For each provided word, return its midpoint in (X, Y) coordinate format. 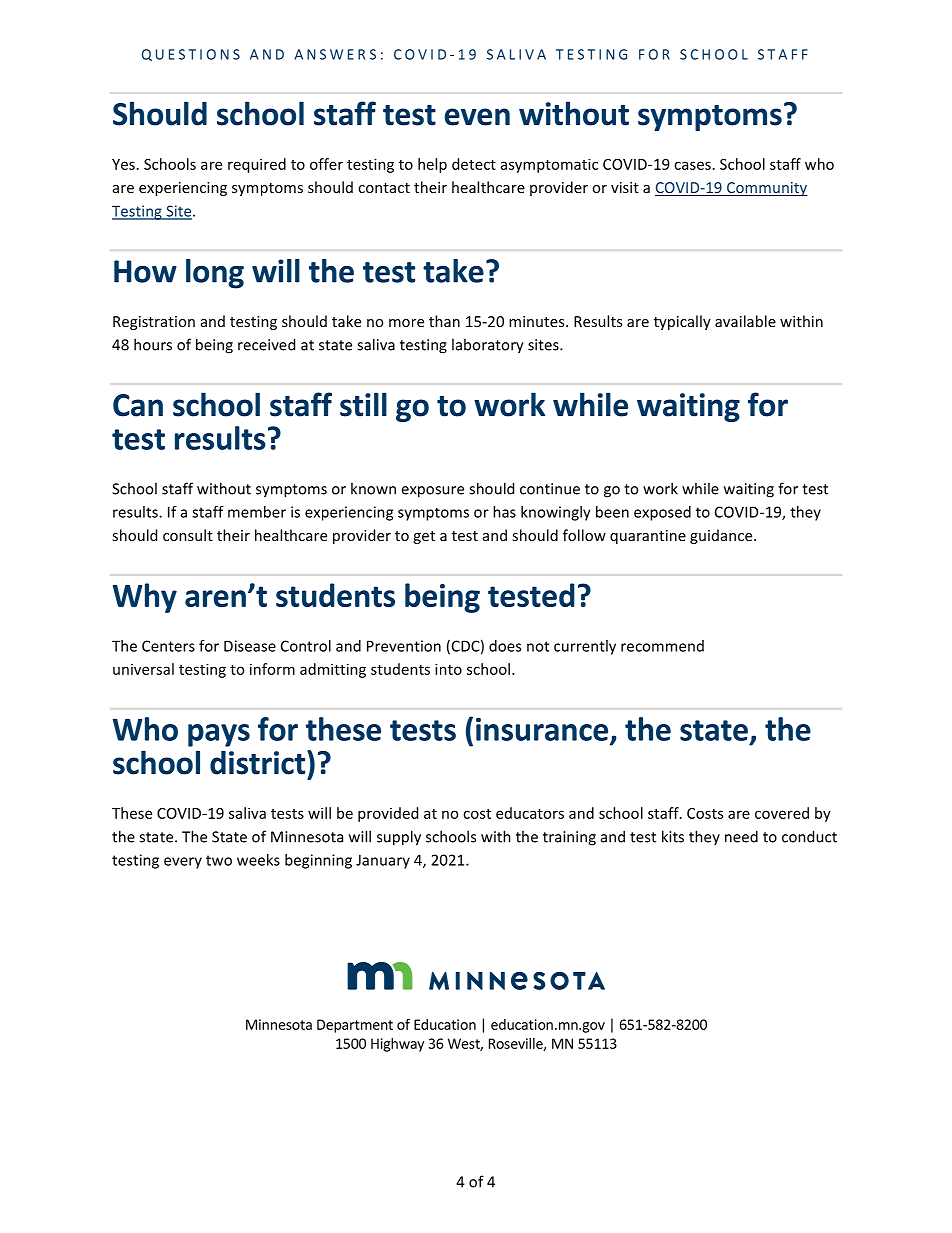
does (505, 646)
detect (474, 164)
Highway (397, 1045)
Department (355, 1026)
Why (145, 598)
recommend (662, 646)
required (257, 165)
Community (766, 189)
